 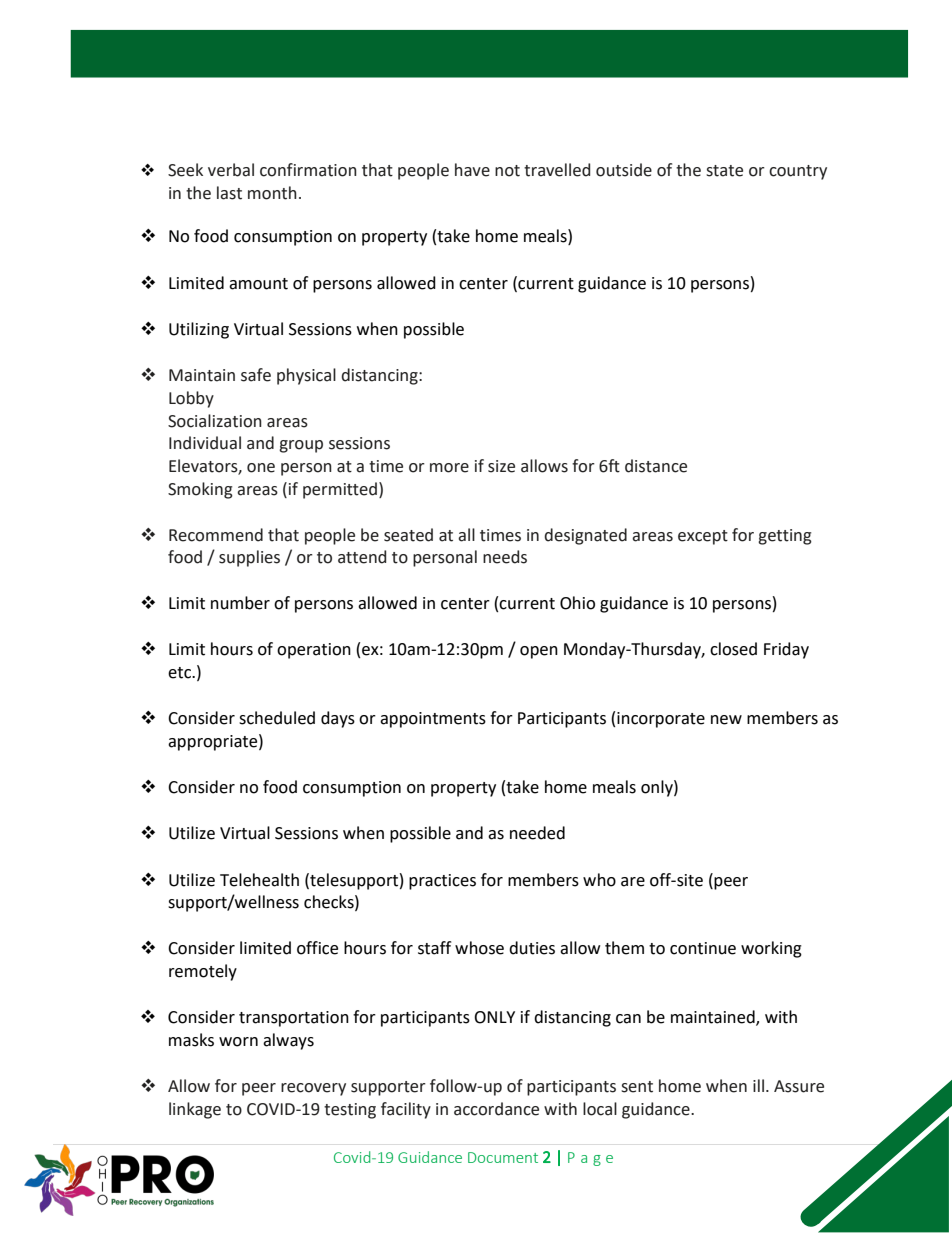 What do you see at coordinates (195, 1110) in the document?
I see `linkage` at bounding box center [195, 1110].
